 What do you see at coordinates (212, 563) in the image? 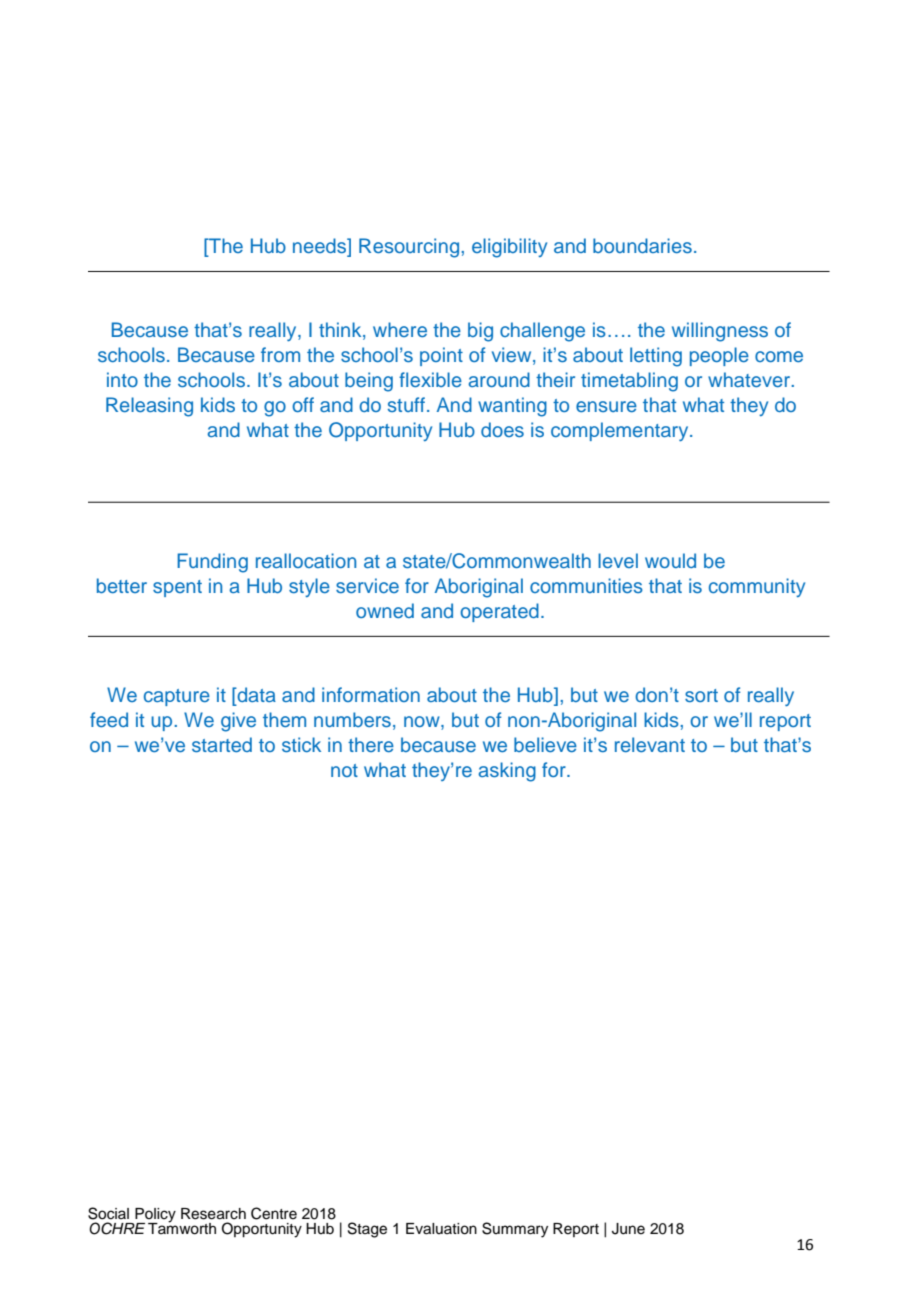
I see `Funding` at bounding box center [212, 563].
